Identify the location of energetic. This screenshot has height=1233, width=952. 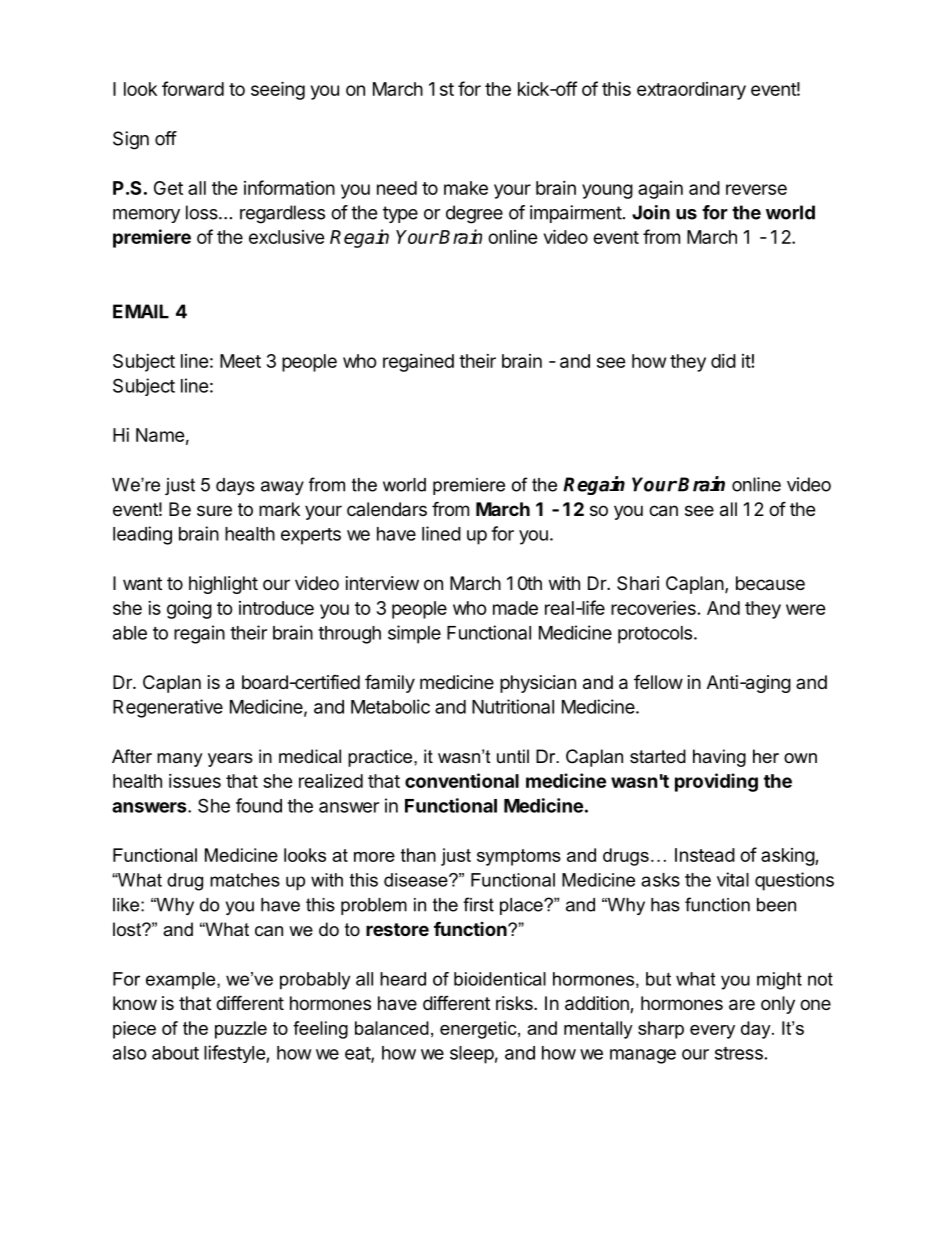
(479, 1030).
